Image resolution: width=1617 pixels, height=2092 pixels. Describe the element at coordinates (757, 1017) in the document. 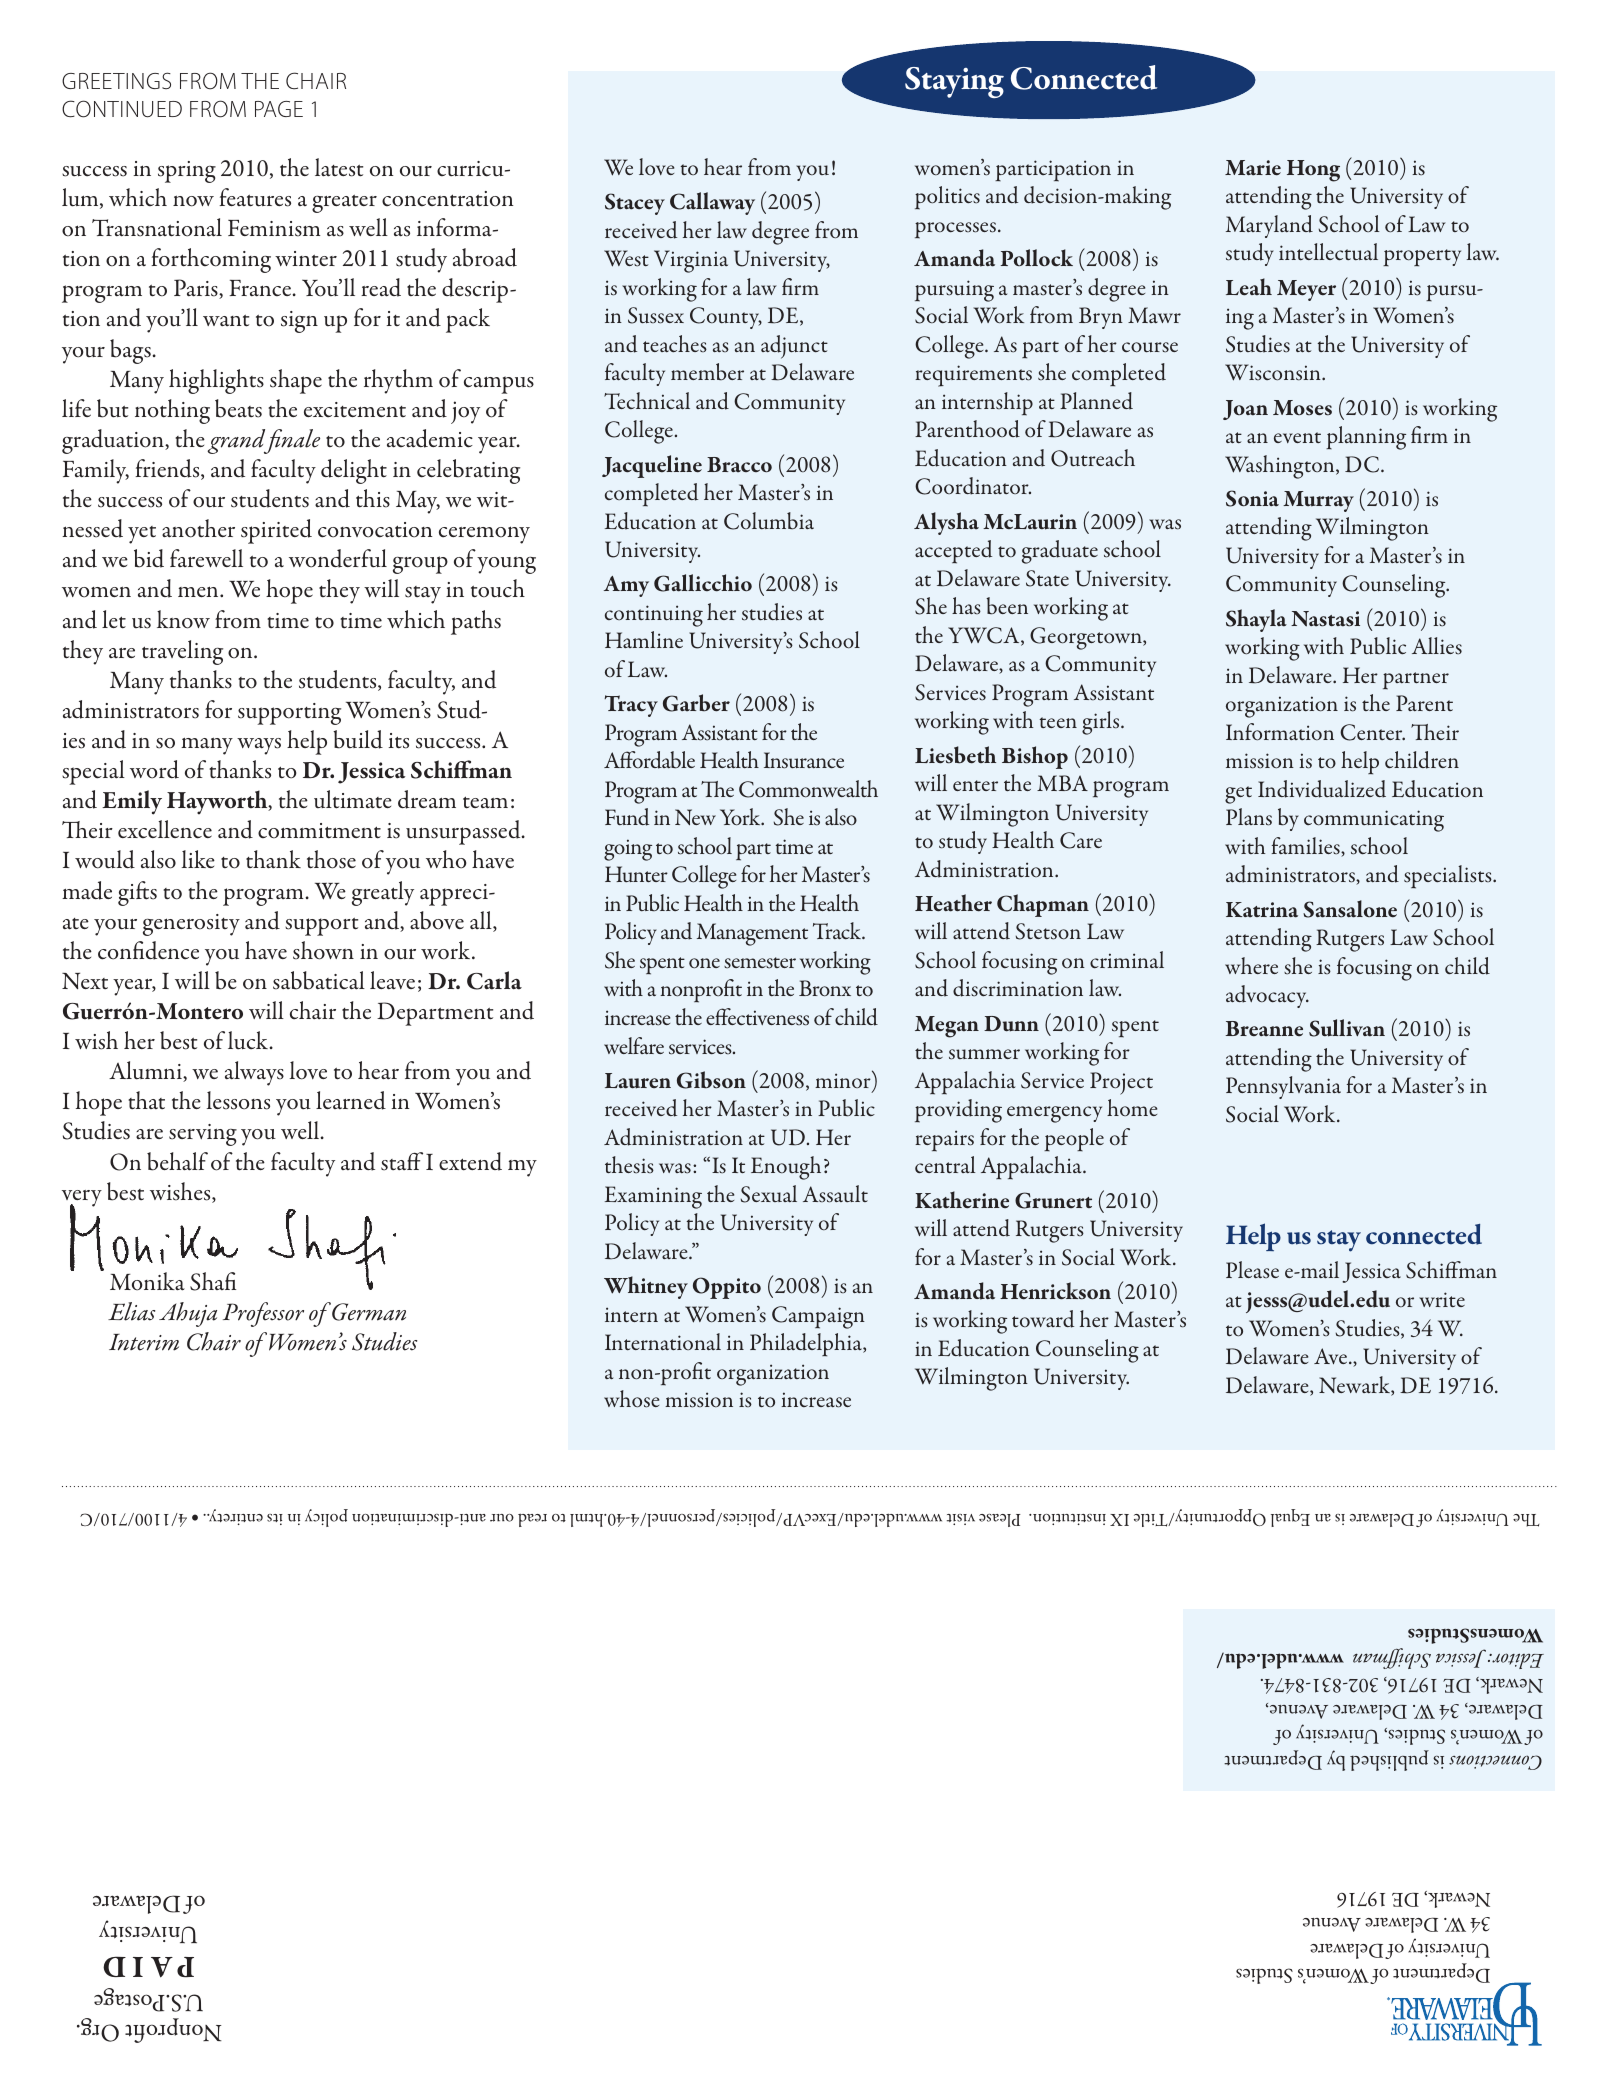

I see `effectiveness` at that location.
